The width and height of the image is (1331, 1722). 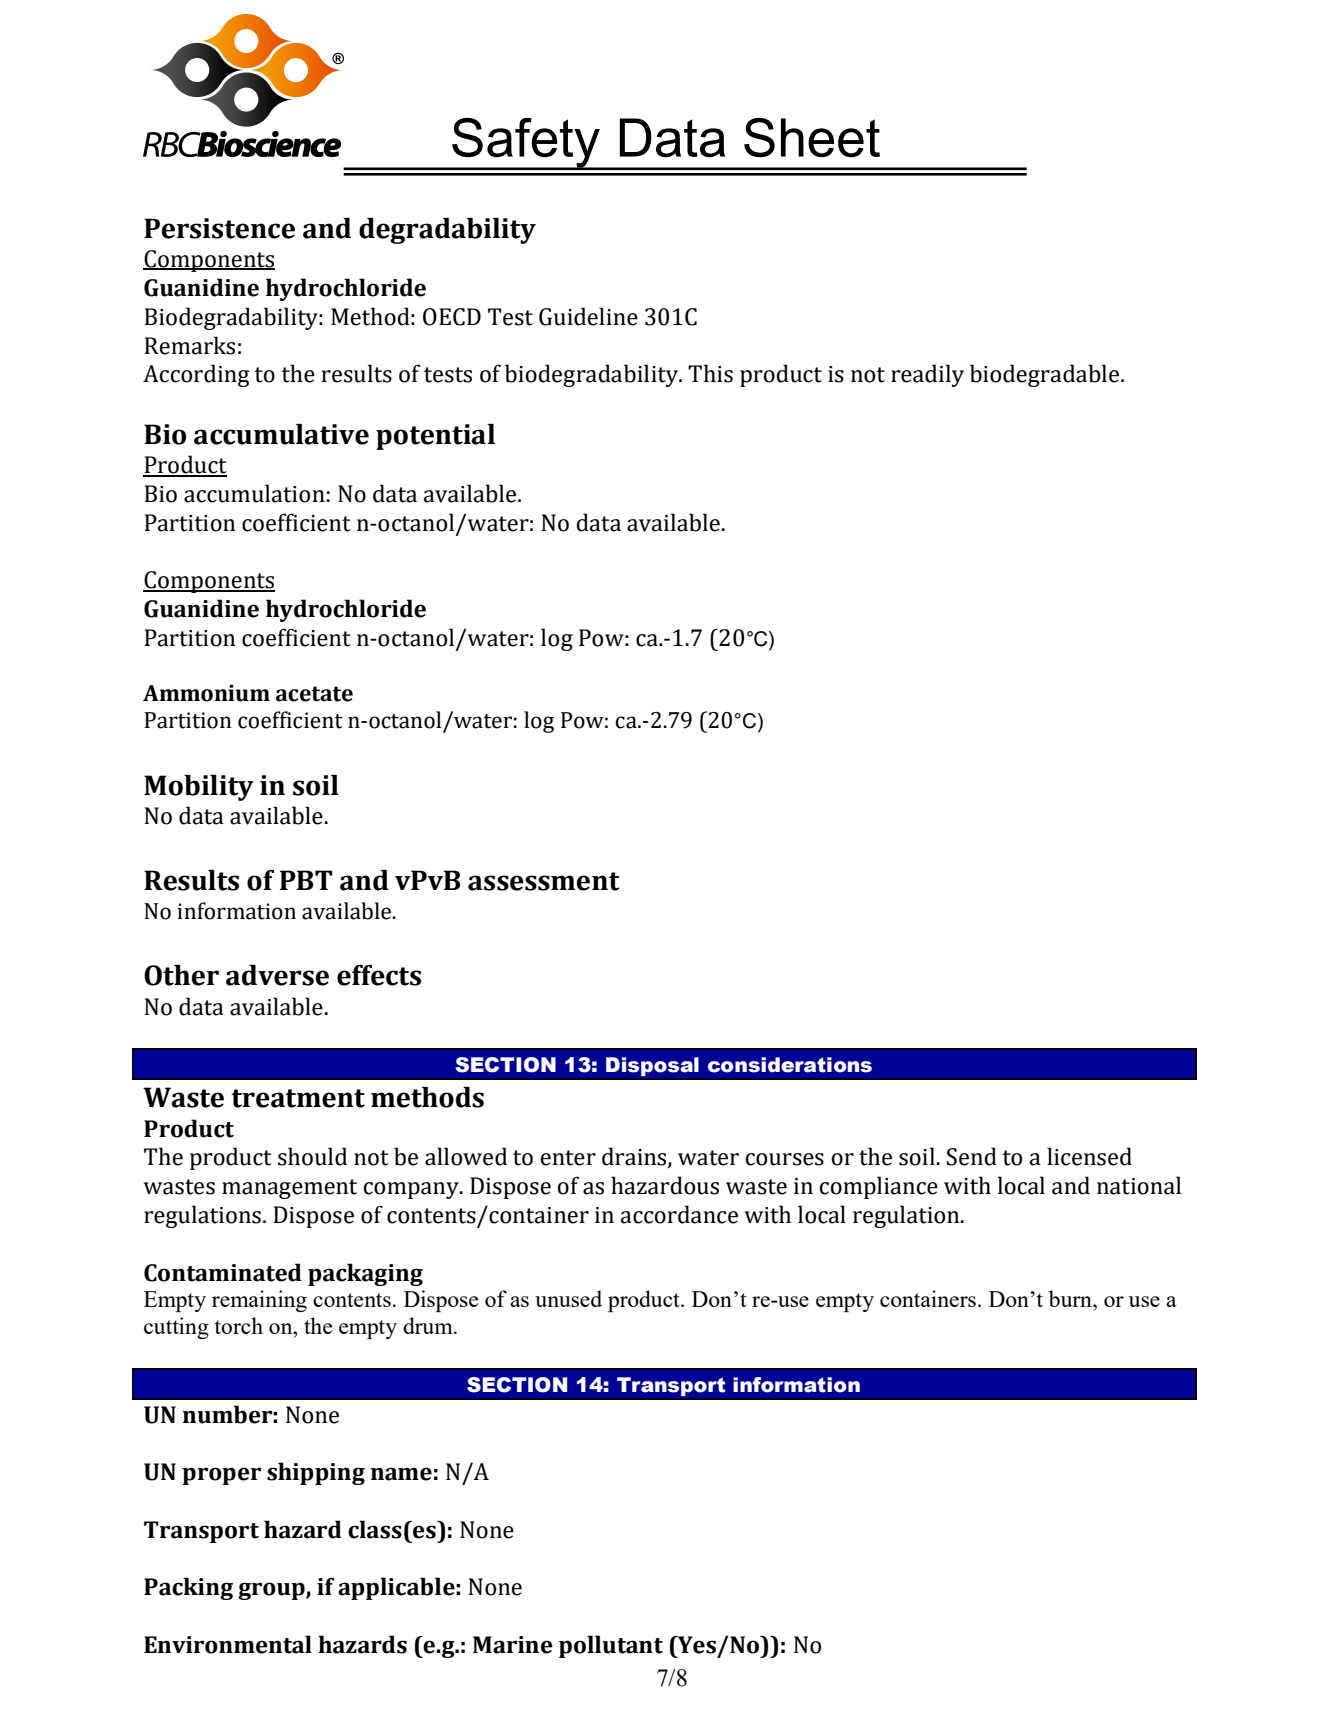 What do you see at coordinates (277, 975) in the image?
I see `adverse` at bounding box center [277, 975].
